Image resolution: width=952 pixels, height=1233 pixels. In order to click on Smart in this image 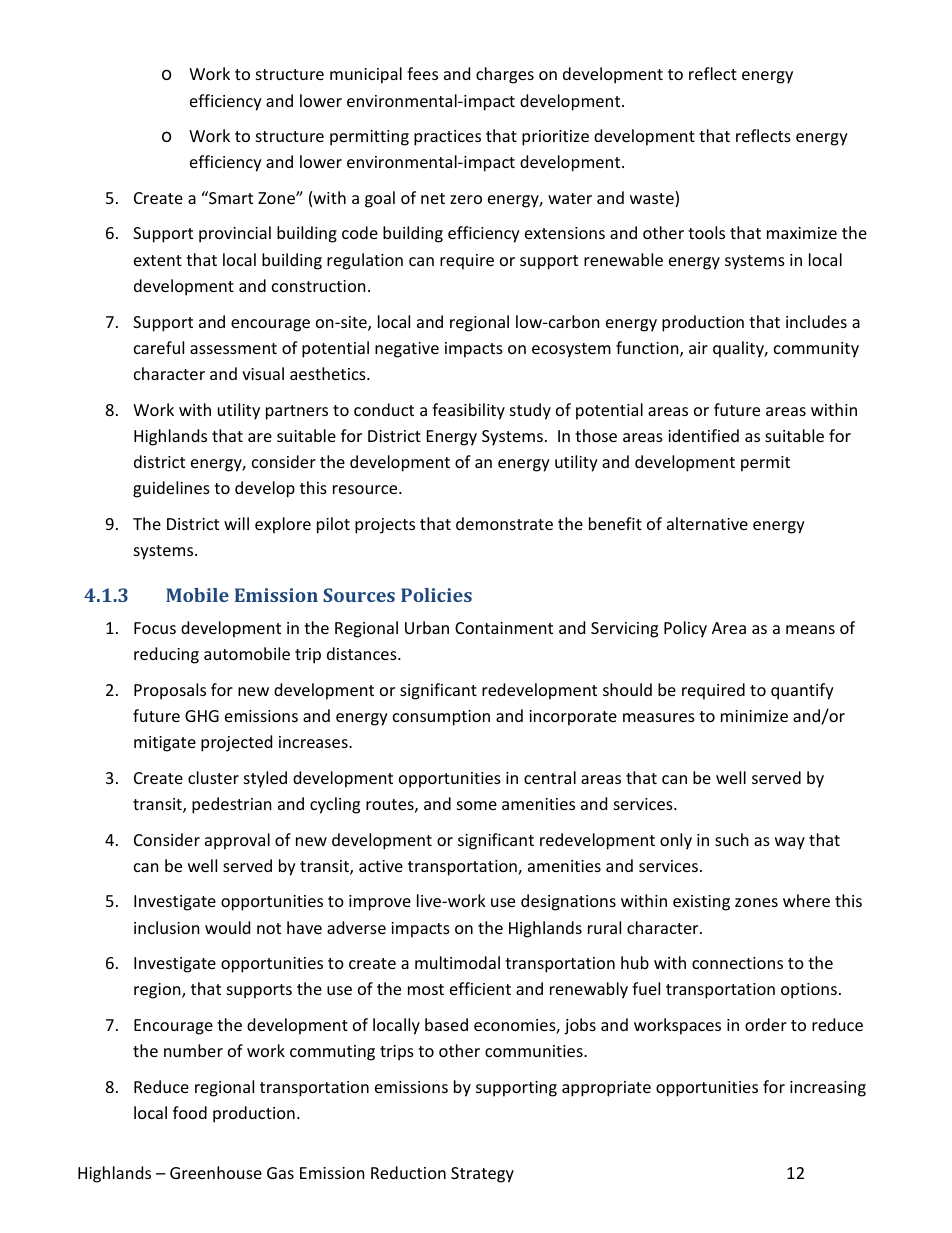, I will do `click(230, 197)`.
